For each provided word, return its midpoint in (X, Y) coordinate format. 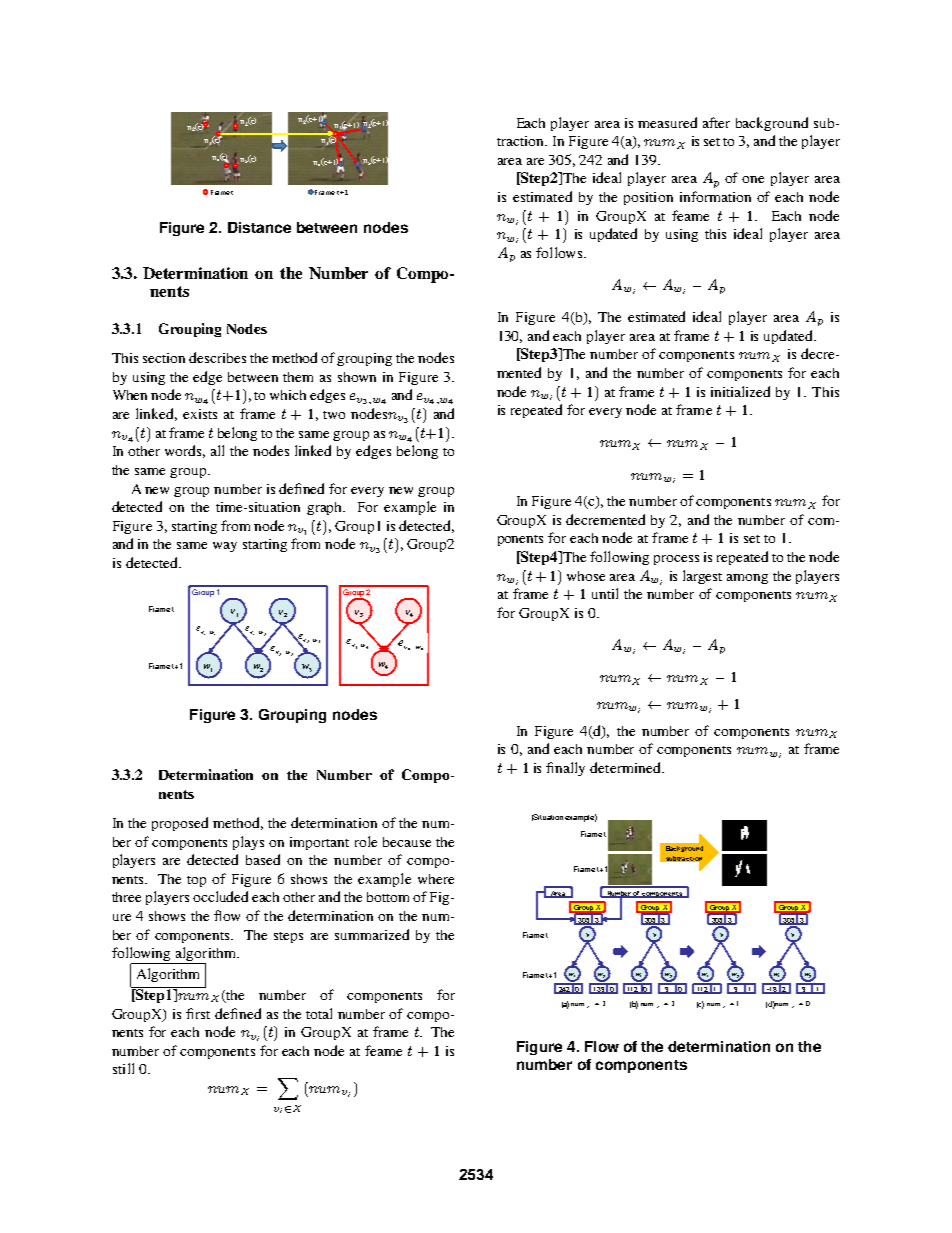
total (319, 1013)
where (436, 879)
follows (559, 252)
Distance (259, 227)
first (198, 1013)
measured (667, 122)
